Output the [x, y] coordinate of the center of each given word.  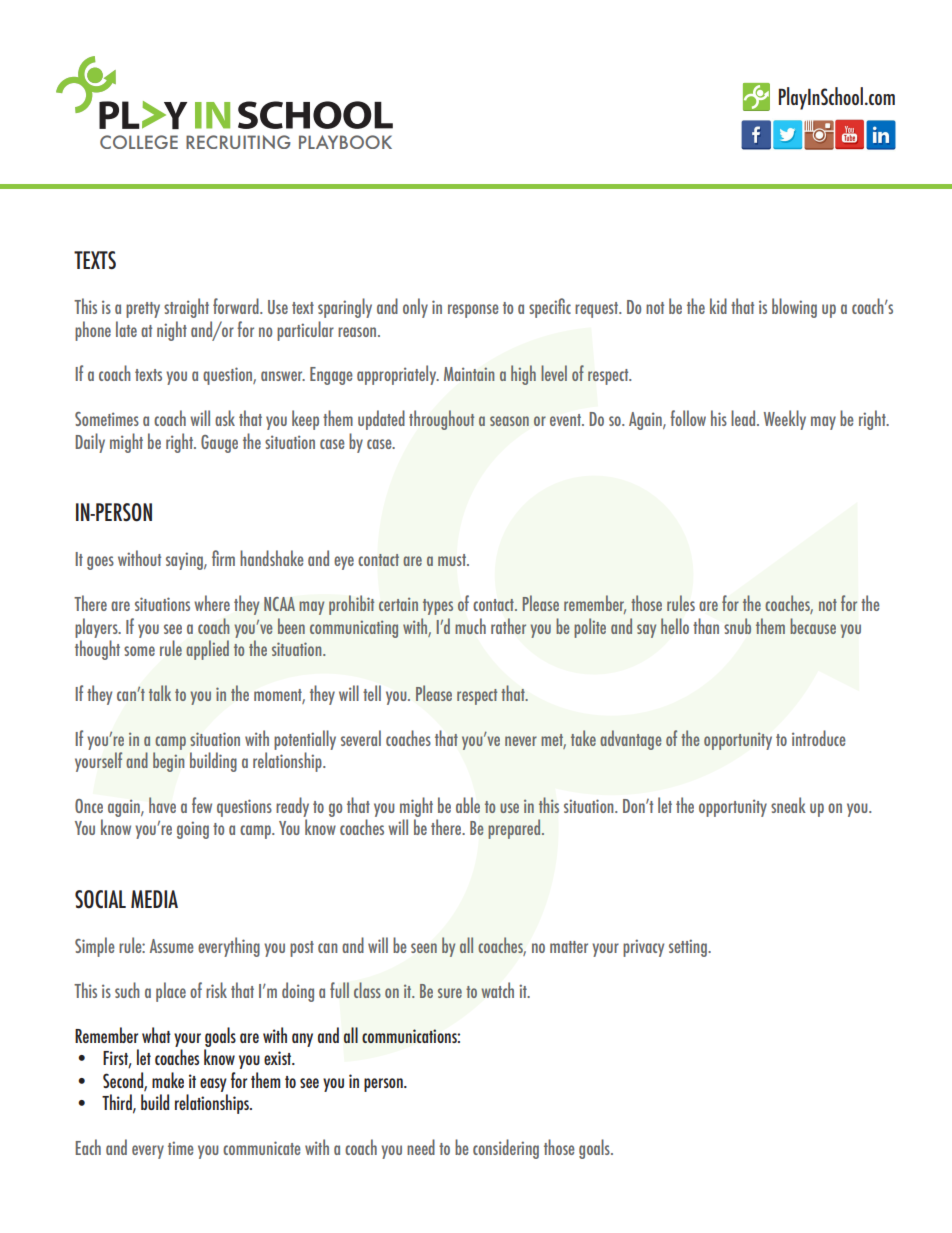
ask [225, 418]
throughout [441, 420]
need [421, 1147]
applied [207, 650]
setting [689, 948]
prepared [515, 829]
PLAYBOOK [345, 142]
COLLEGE [139, 142]
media [154, 899]
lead [744, 418]
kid [718, 306]
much [470, 626]
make [168, 1080]
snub [737, 626]
